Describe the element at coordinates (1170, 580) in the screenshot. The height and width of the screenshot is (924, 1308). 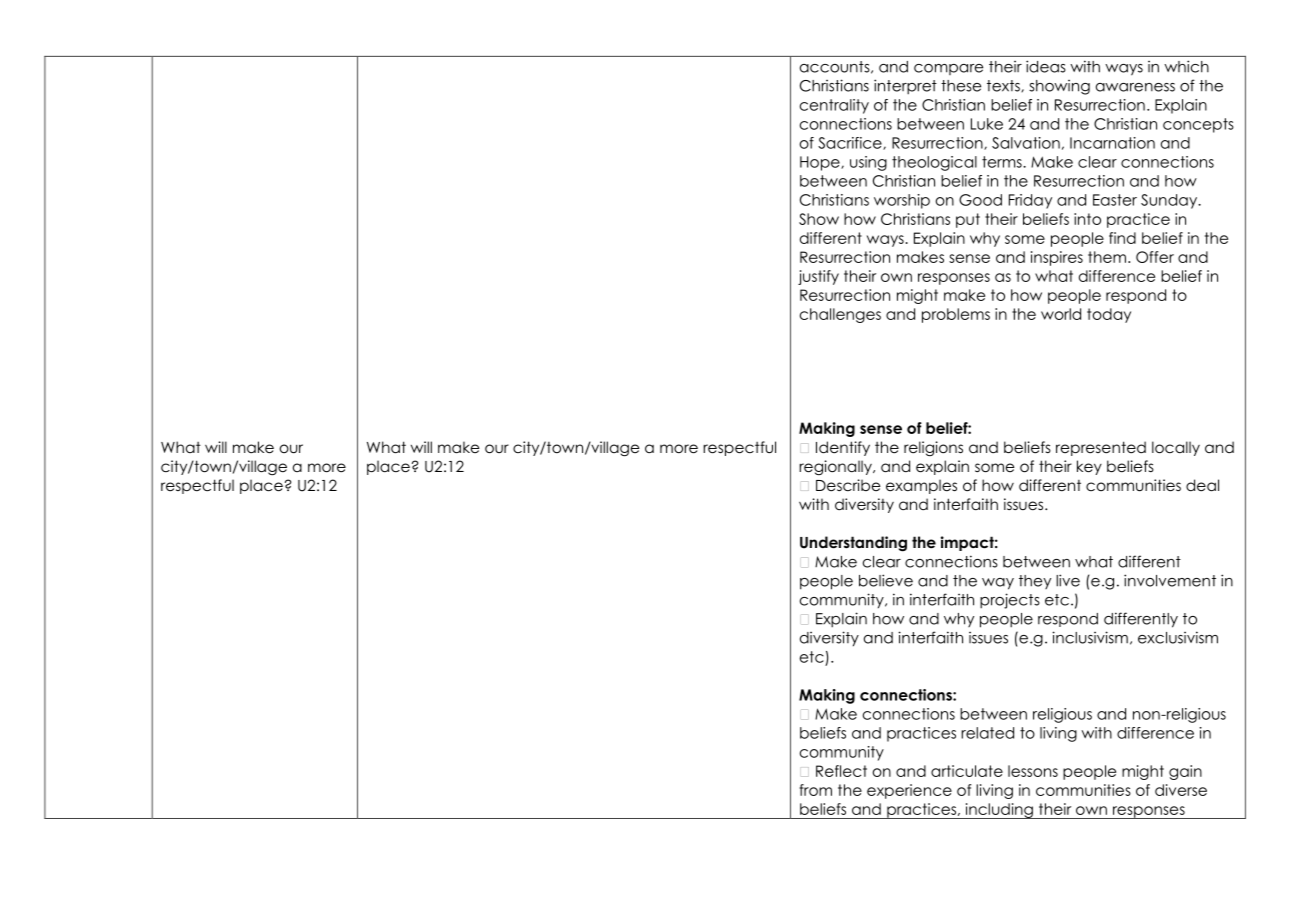
I see `involvement` at that location.
